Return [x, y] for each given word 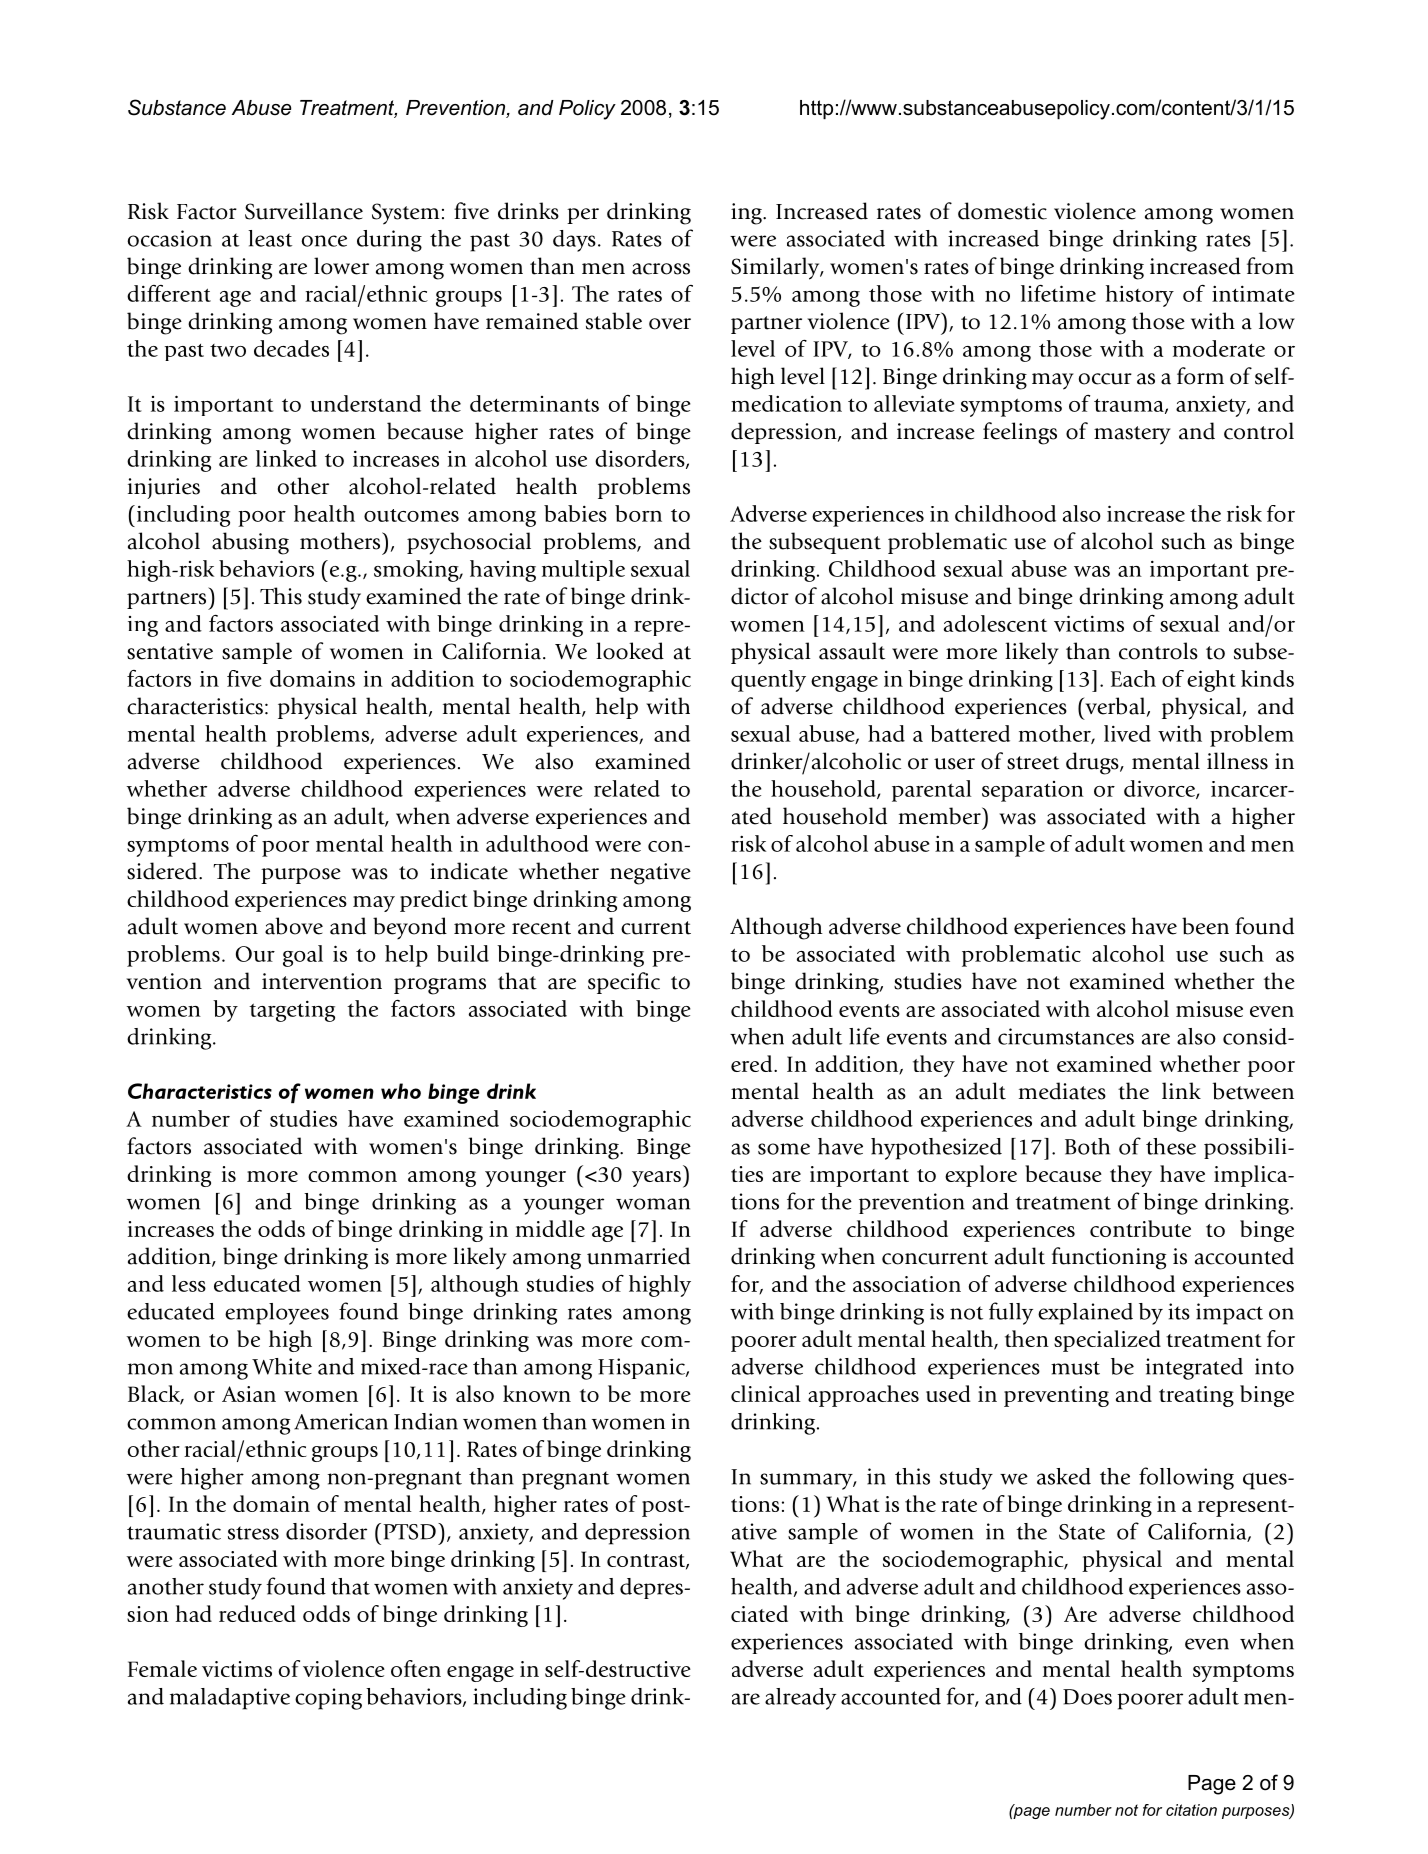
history [1140, 296]
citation [1191, 1810]
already [800, 1699]
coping [328, 1699]
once [324, 241]
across [661, 269]
